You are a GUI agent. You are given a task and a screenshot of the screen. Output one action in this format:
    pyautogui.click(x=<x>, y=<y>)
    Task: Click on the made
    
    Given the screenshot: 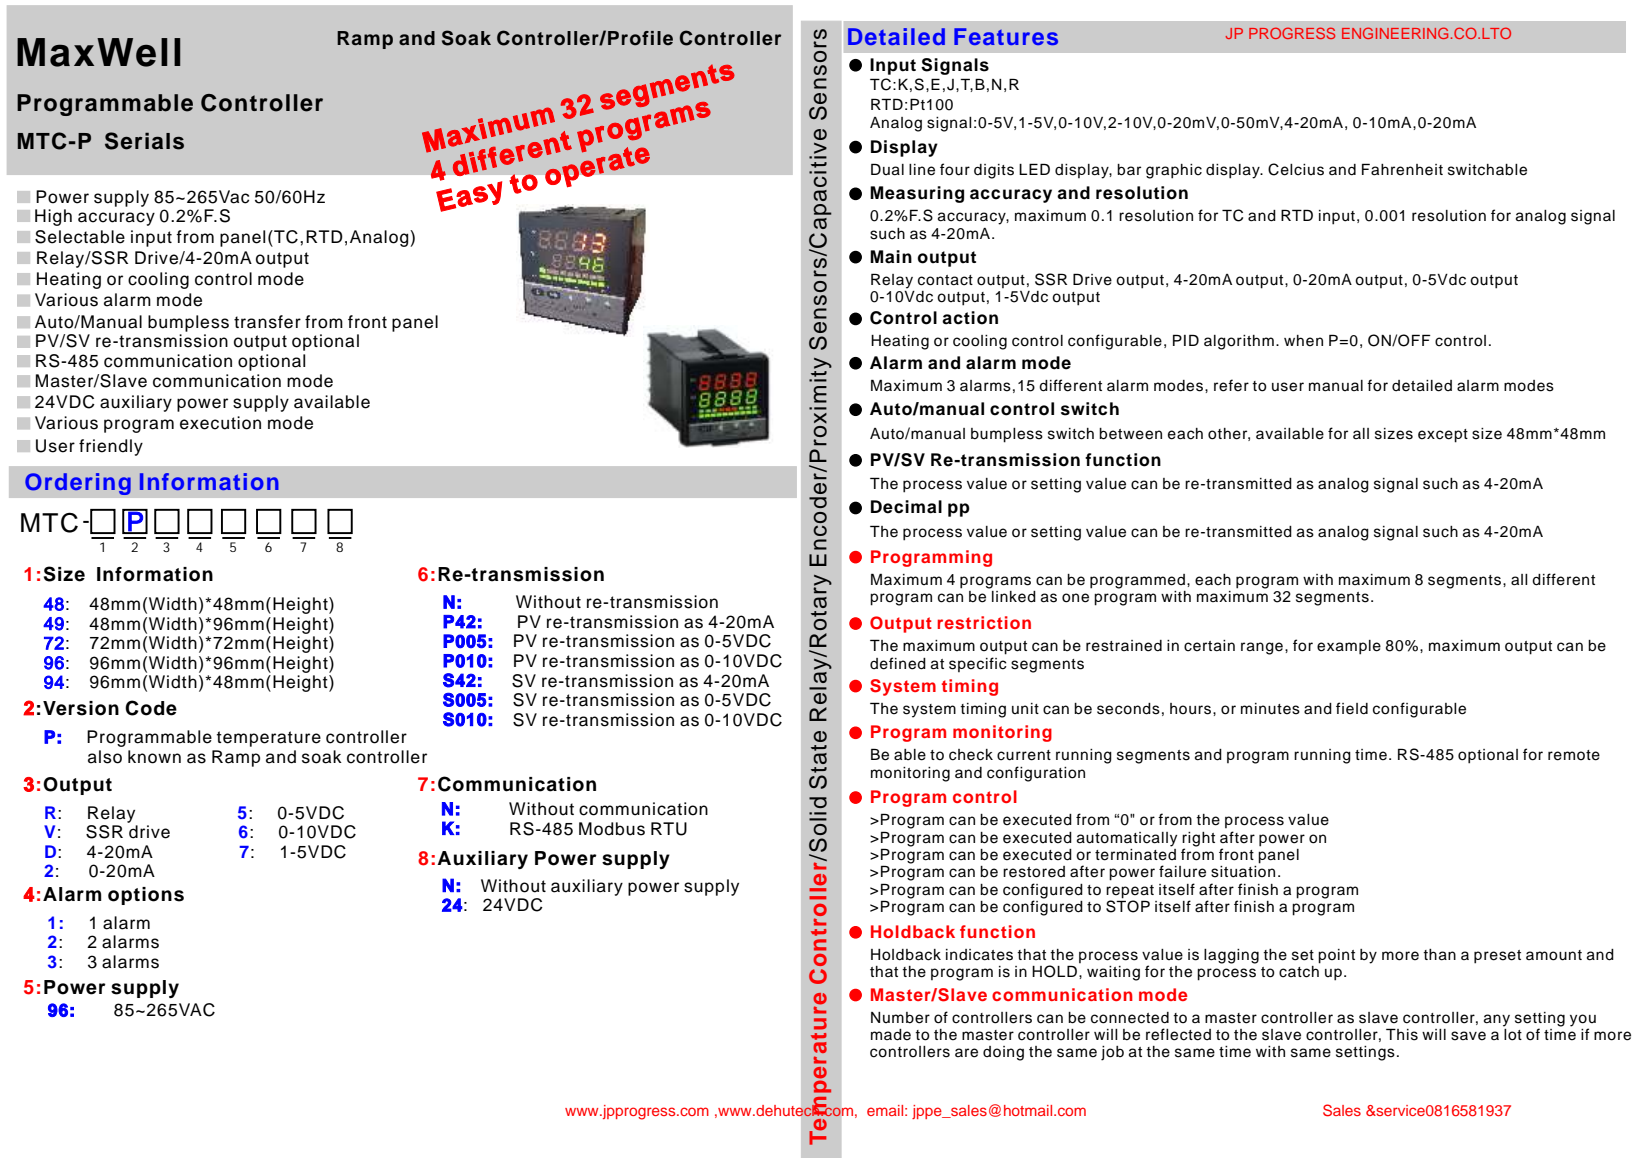 What is the action you would take?
    pyautogui.click(x=891, y=1035)
